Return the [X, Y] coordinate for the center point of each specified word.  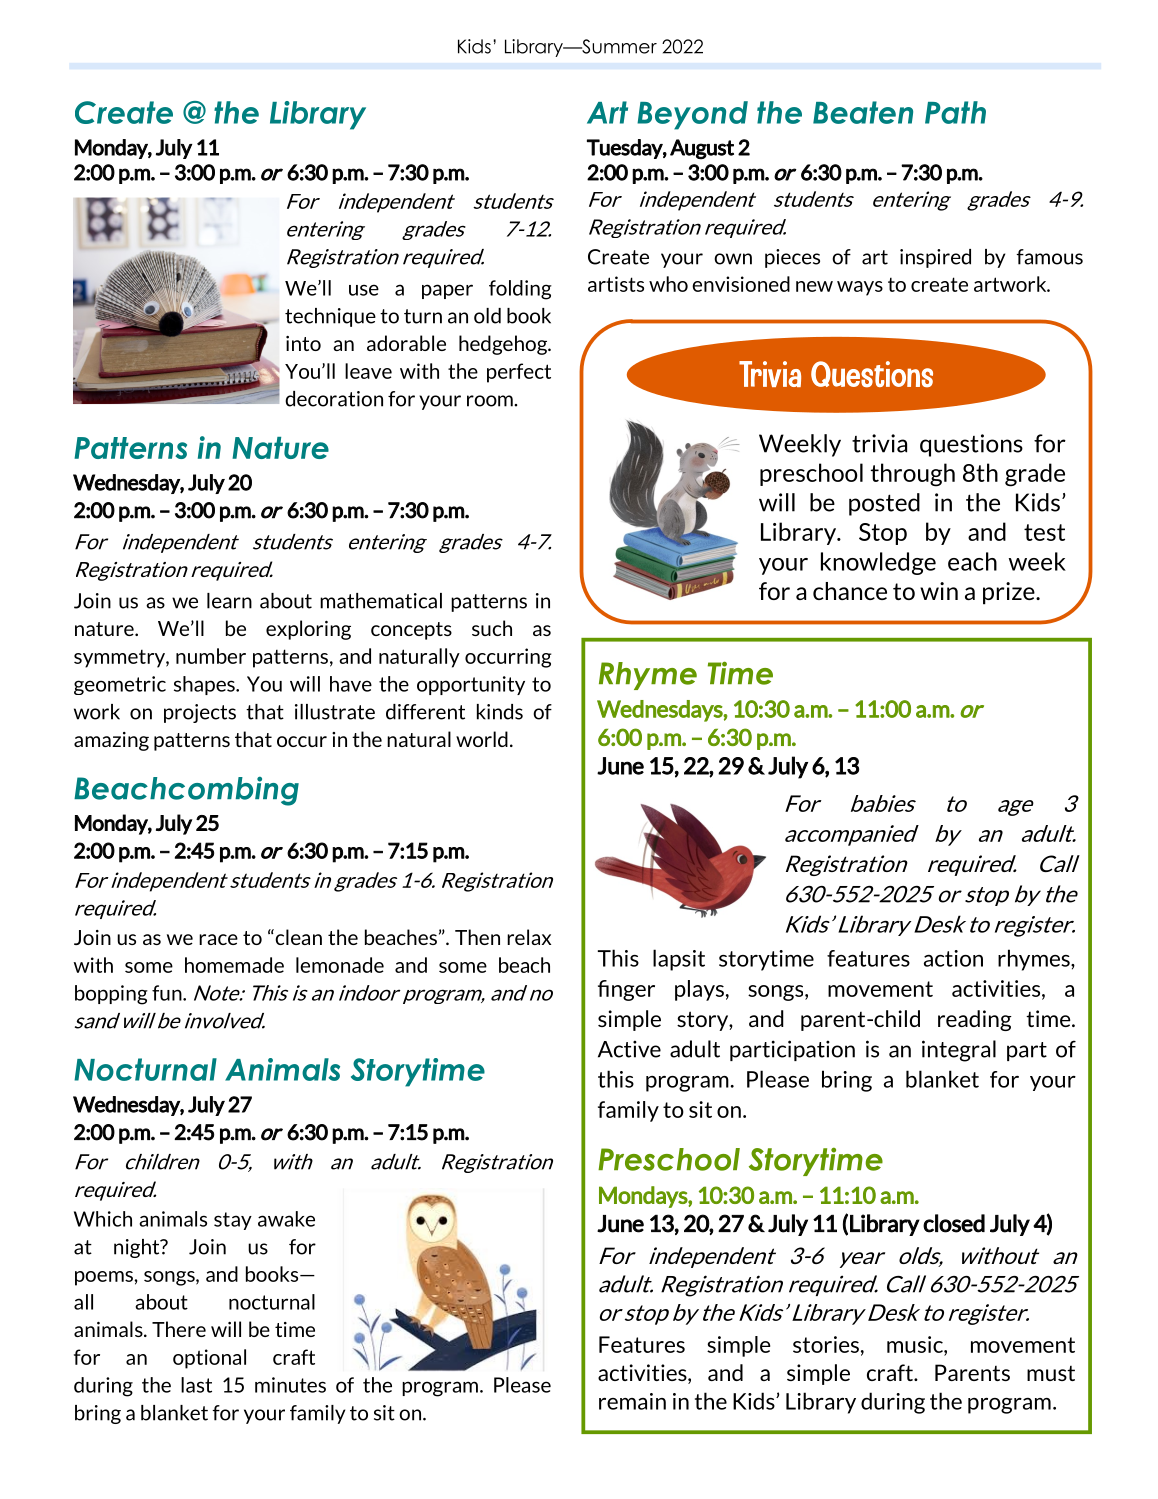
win [939, 591]
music [916, 1344]
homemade [234, 965]
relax [529, 937]
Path [955, 112]
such [492, 628]
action [953, 958]
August [702, 149]
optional [209, 1359]
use [364, 290]
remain [632, 1401]
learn [229, 601]
